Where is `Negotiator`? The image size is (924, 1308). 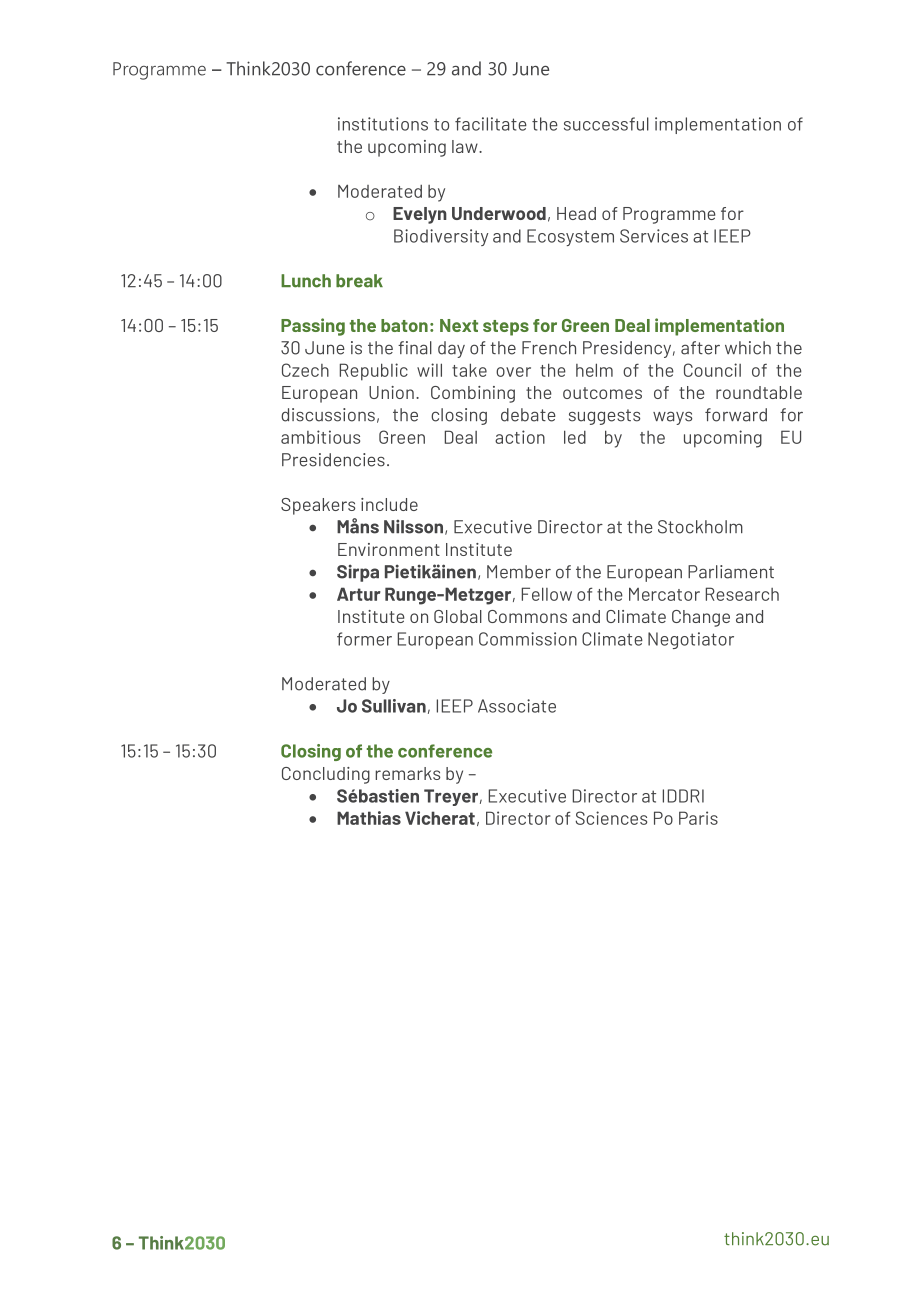 Negotiator is located at coordinates (691, 640).
